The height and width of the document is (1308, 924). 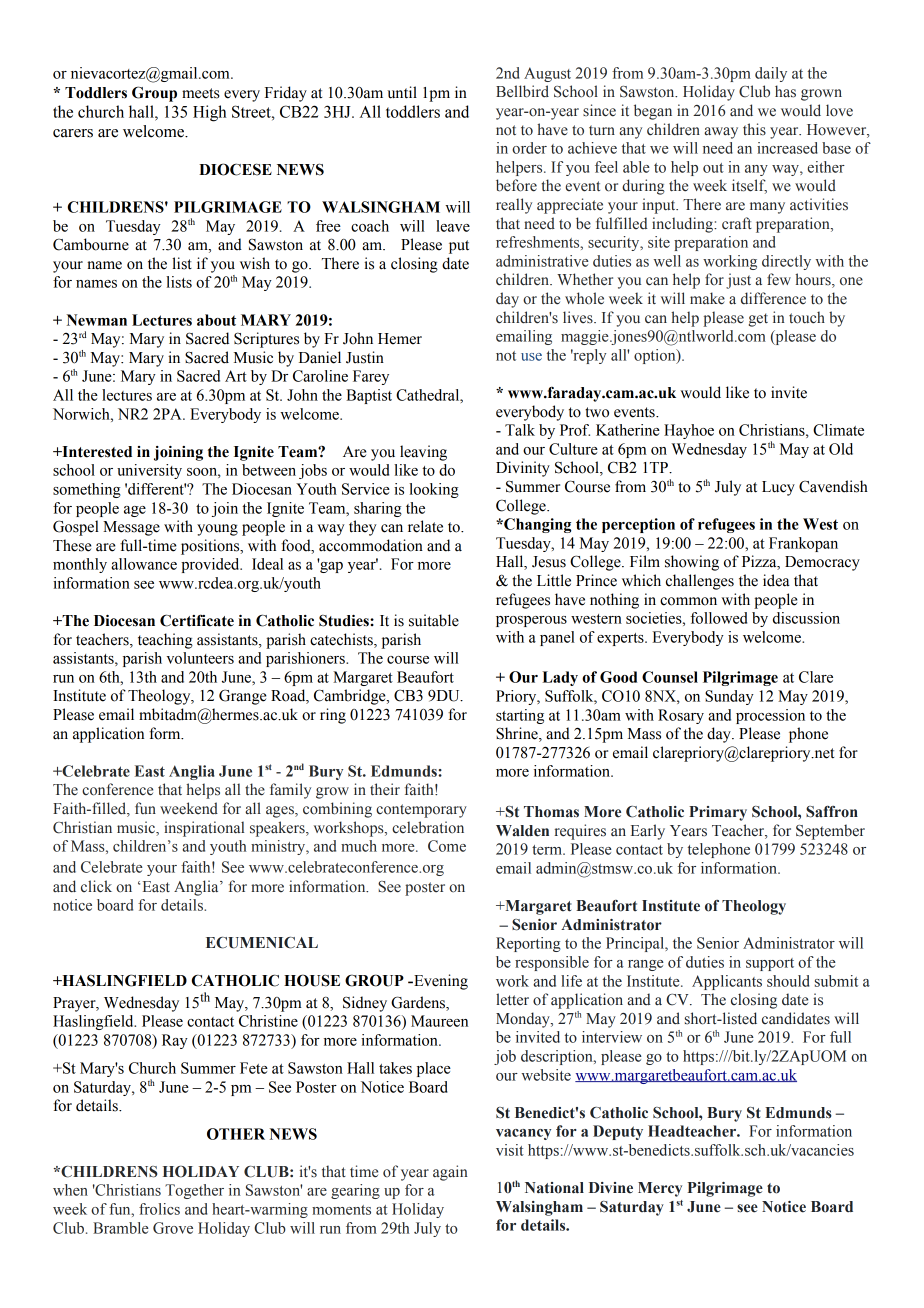 What do you see at coordinates (440, 982) in the document?
I see `Evening` at bounding box center [440, 982].
